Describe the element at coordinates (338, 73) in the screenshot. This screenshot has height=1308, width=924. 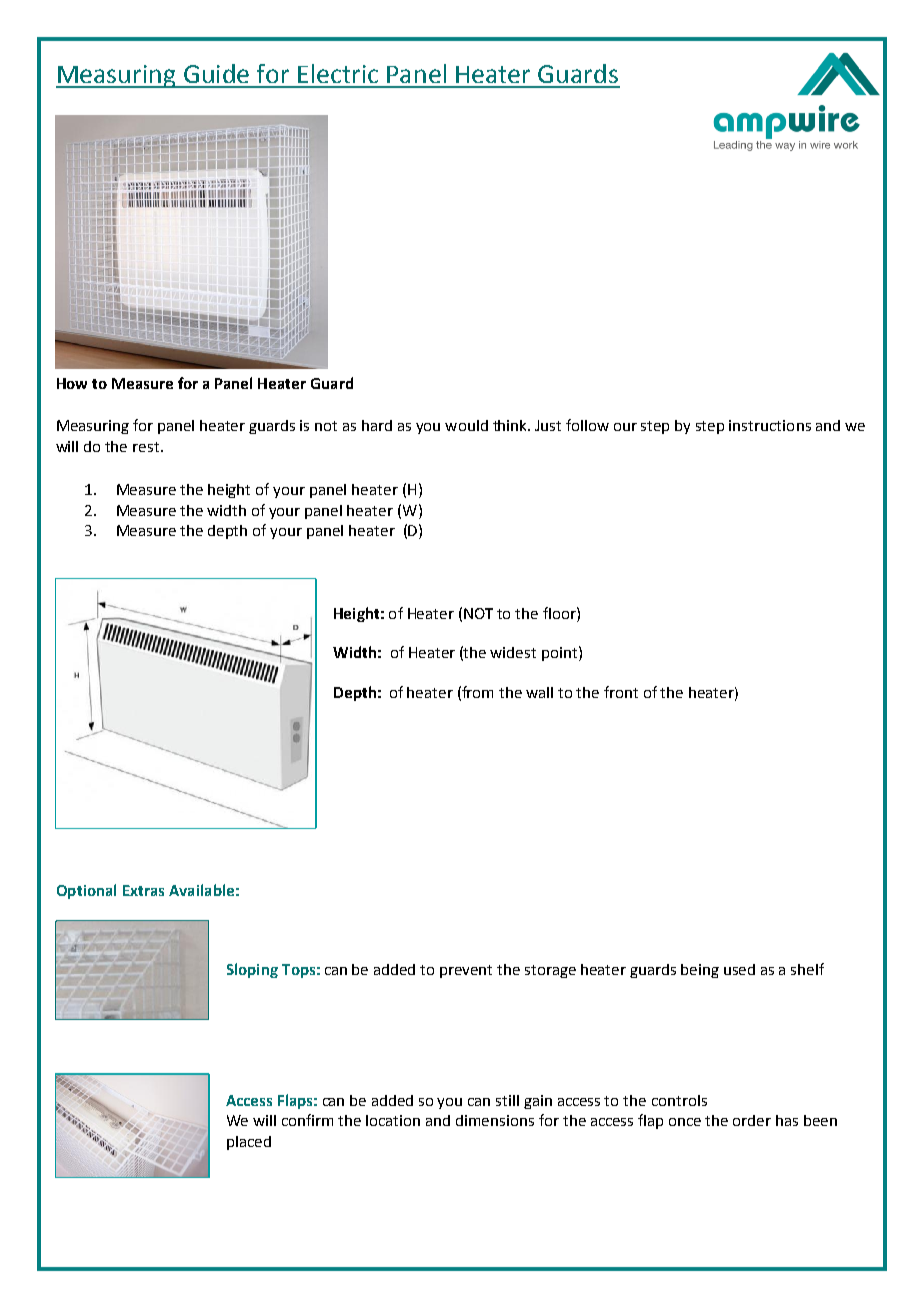
I see `Electric` at that location.
